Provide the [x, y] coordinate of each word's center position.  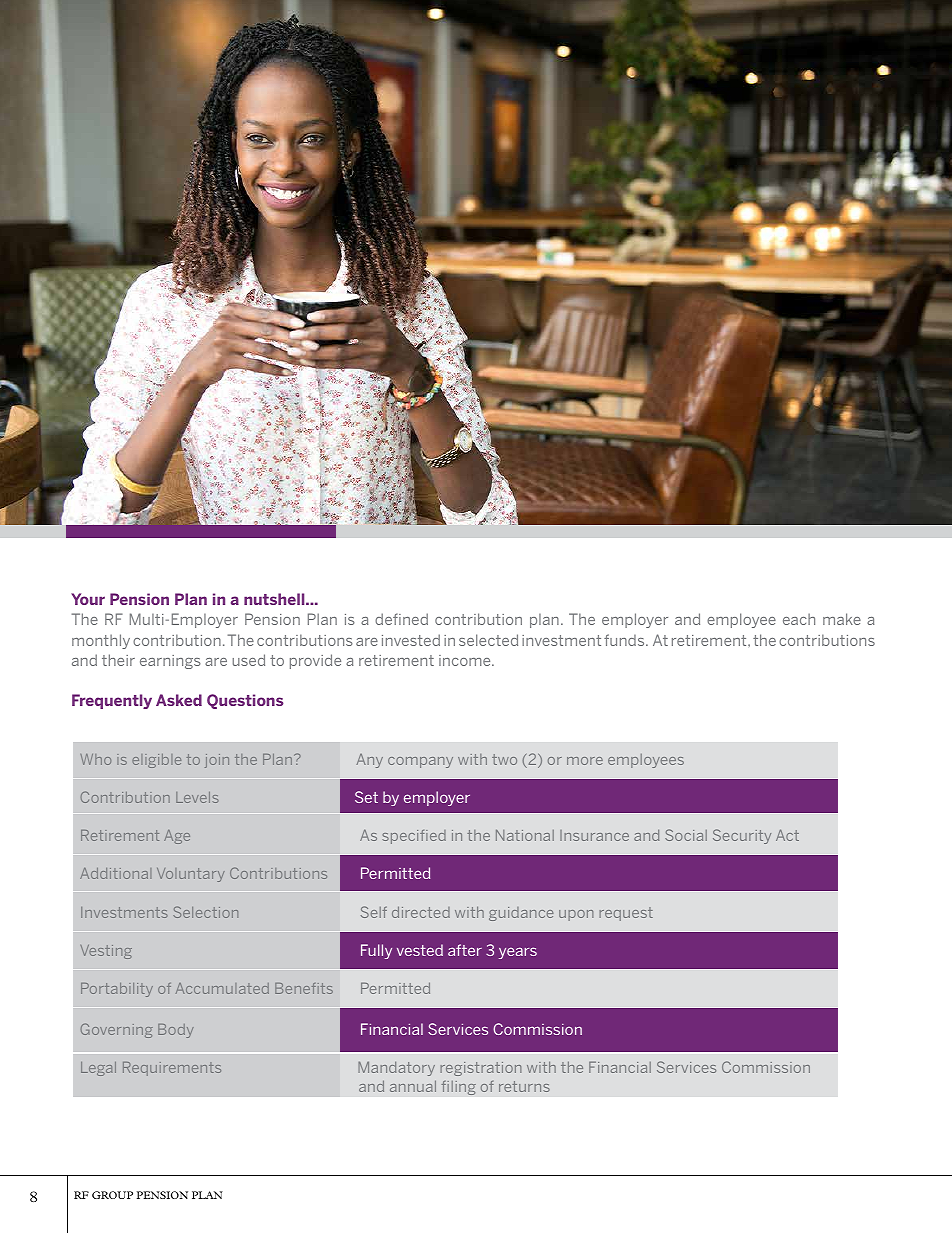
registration [481, 1069]
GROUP [112, 1195]
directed [421, 912]
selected [488, 640]
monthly [101, 641]
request [626, 914]
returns [524, 1086]
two [504, 759]
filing [458, 1087]
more [585, 761]
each [799, 619]
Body [176, 1031]
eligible [156, 761]
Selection [205, 912]
